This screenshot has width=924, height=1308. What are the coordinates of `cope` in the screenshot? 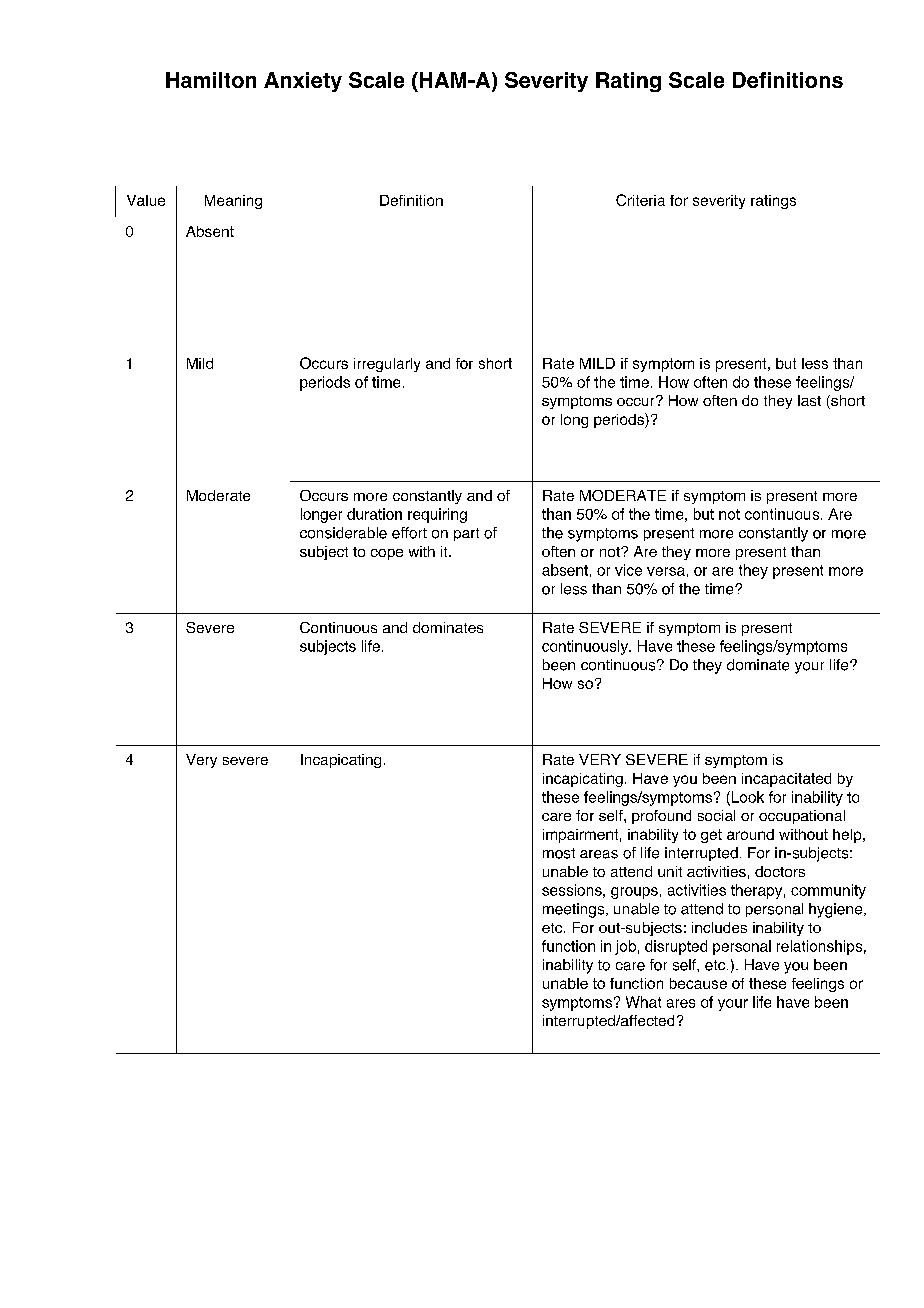 It's located at (387, 554).
